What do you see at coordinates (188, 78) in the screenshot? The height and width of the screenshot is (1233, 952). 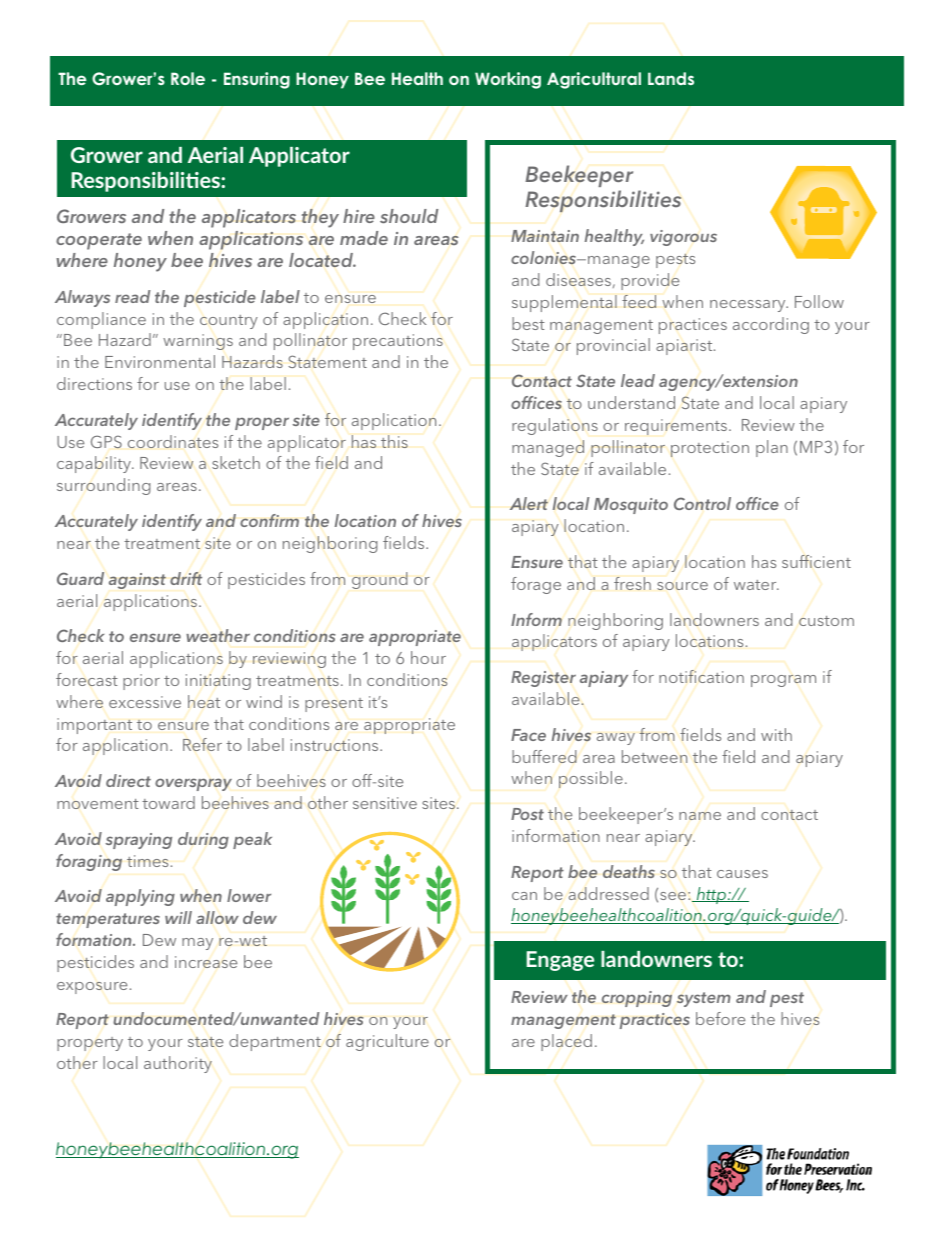 I see `Role` at bounding box center [188, 78].
